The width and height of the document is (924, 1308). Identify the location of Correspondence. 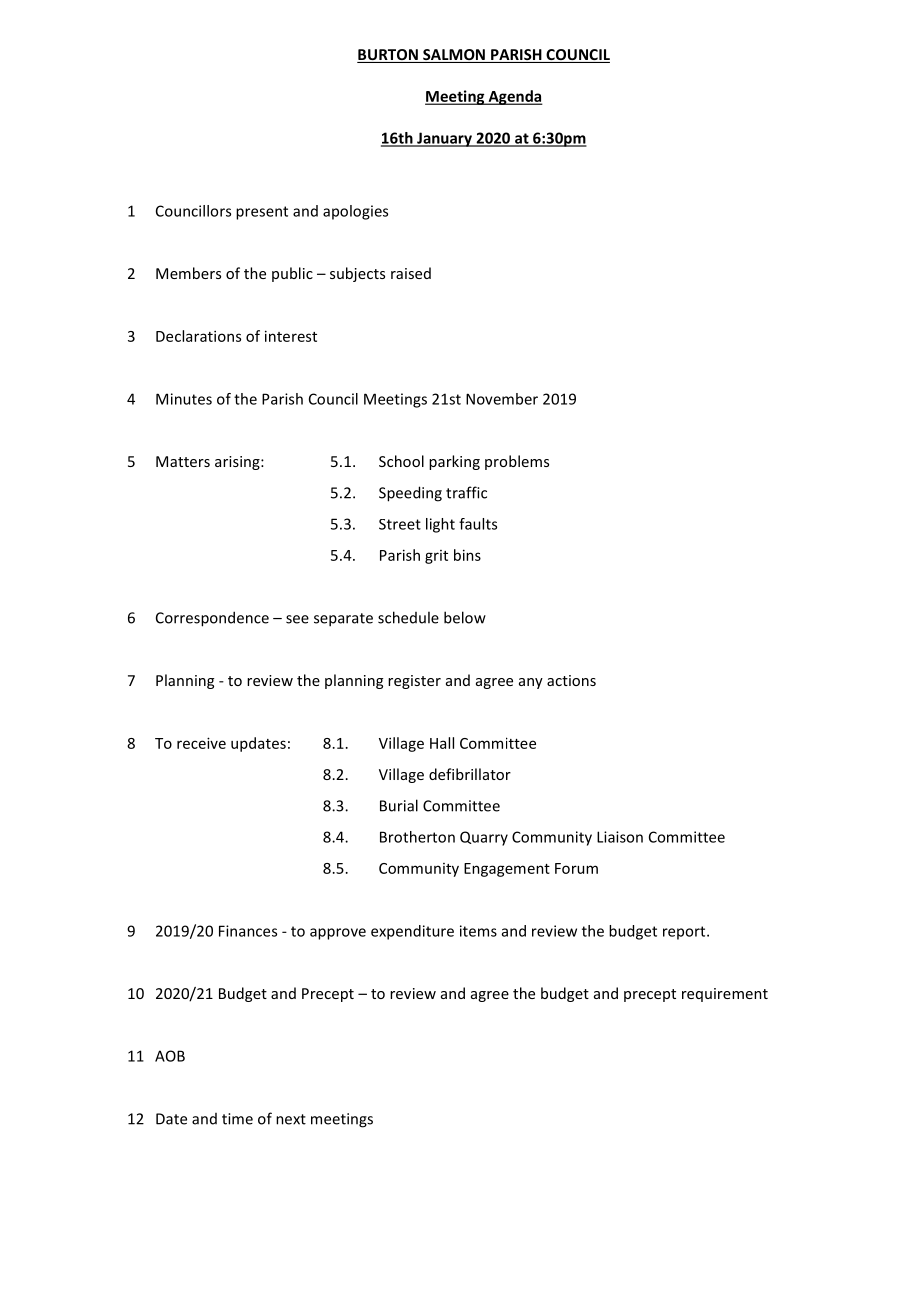
(212, 619).
